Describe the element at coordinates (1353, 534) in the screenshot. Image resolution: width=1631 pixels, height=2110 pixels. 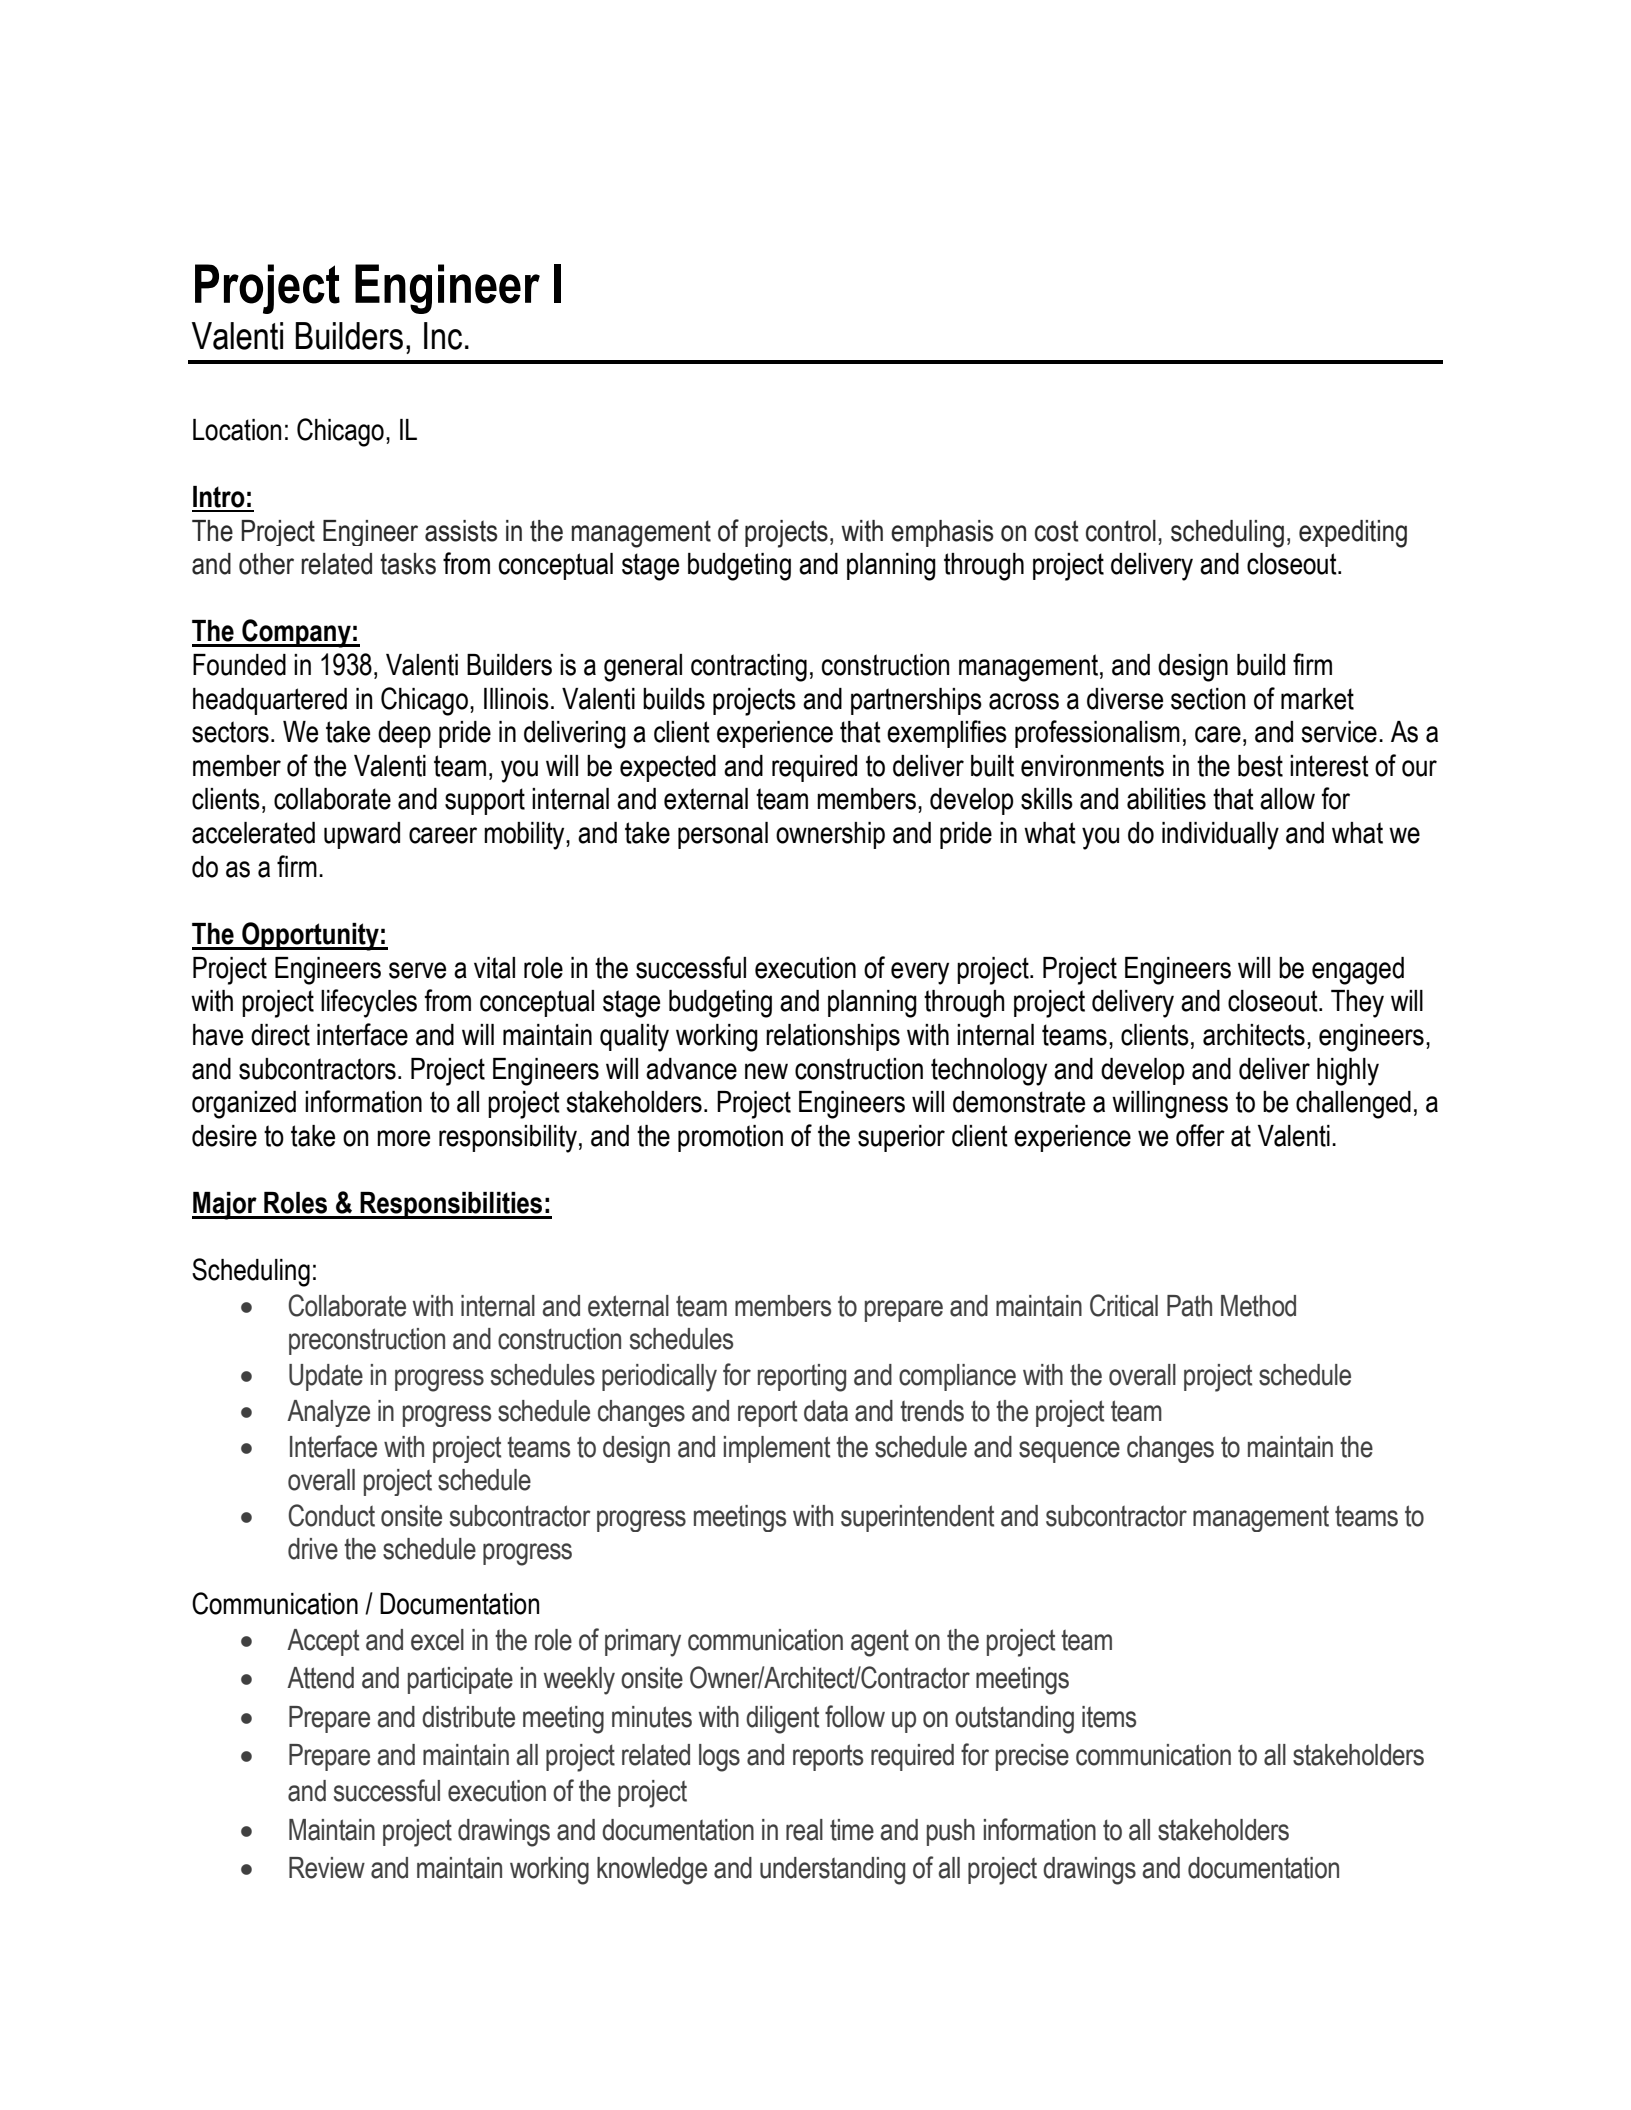
I see `expediting` at that location.
